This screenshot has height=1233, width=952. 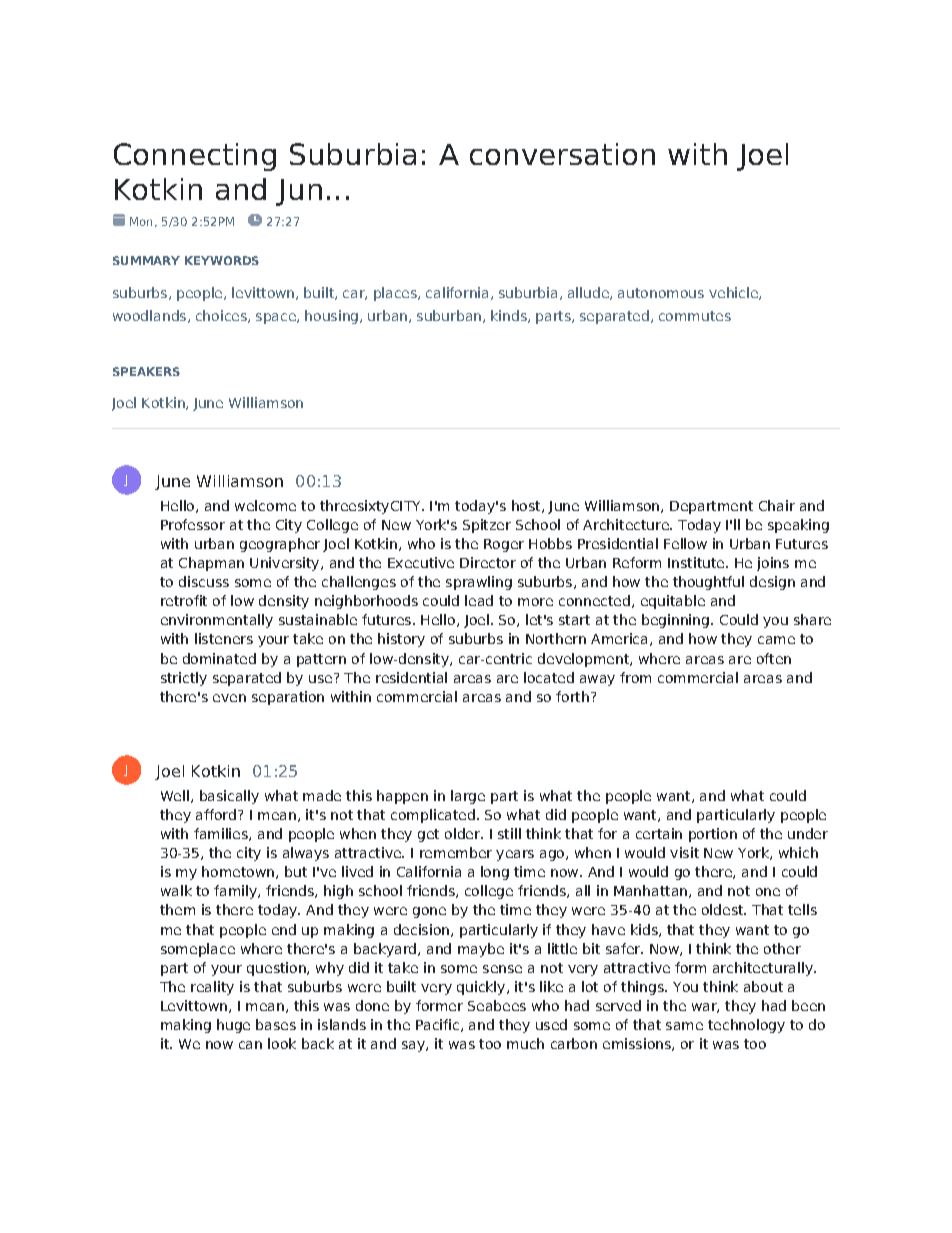 I want to click on even, so click(x=229, y=698).
